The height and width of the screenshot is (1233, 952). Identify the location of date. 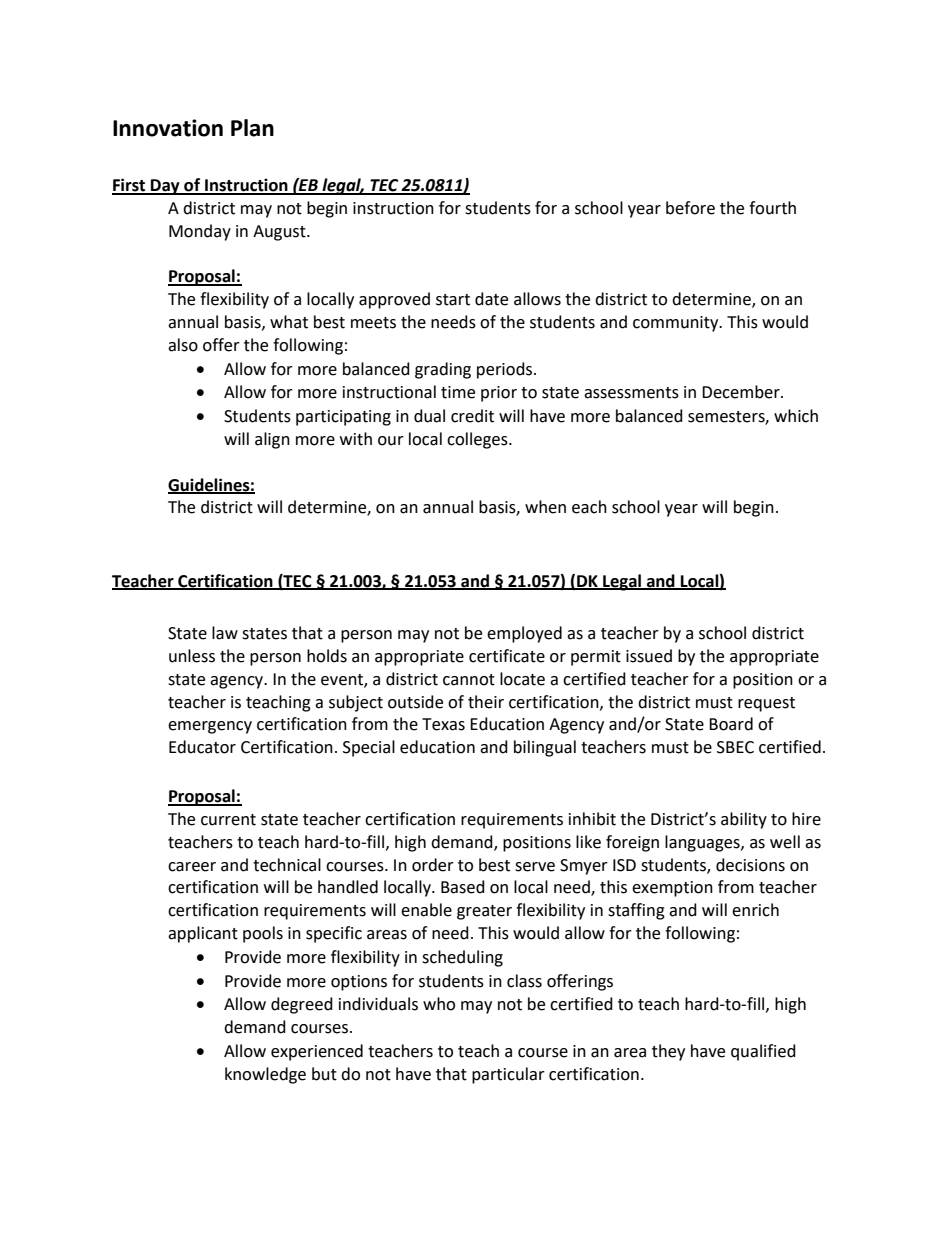
(491, 299).
